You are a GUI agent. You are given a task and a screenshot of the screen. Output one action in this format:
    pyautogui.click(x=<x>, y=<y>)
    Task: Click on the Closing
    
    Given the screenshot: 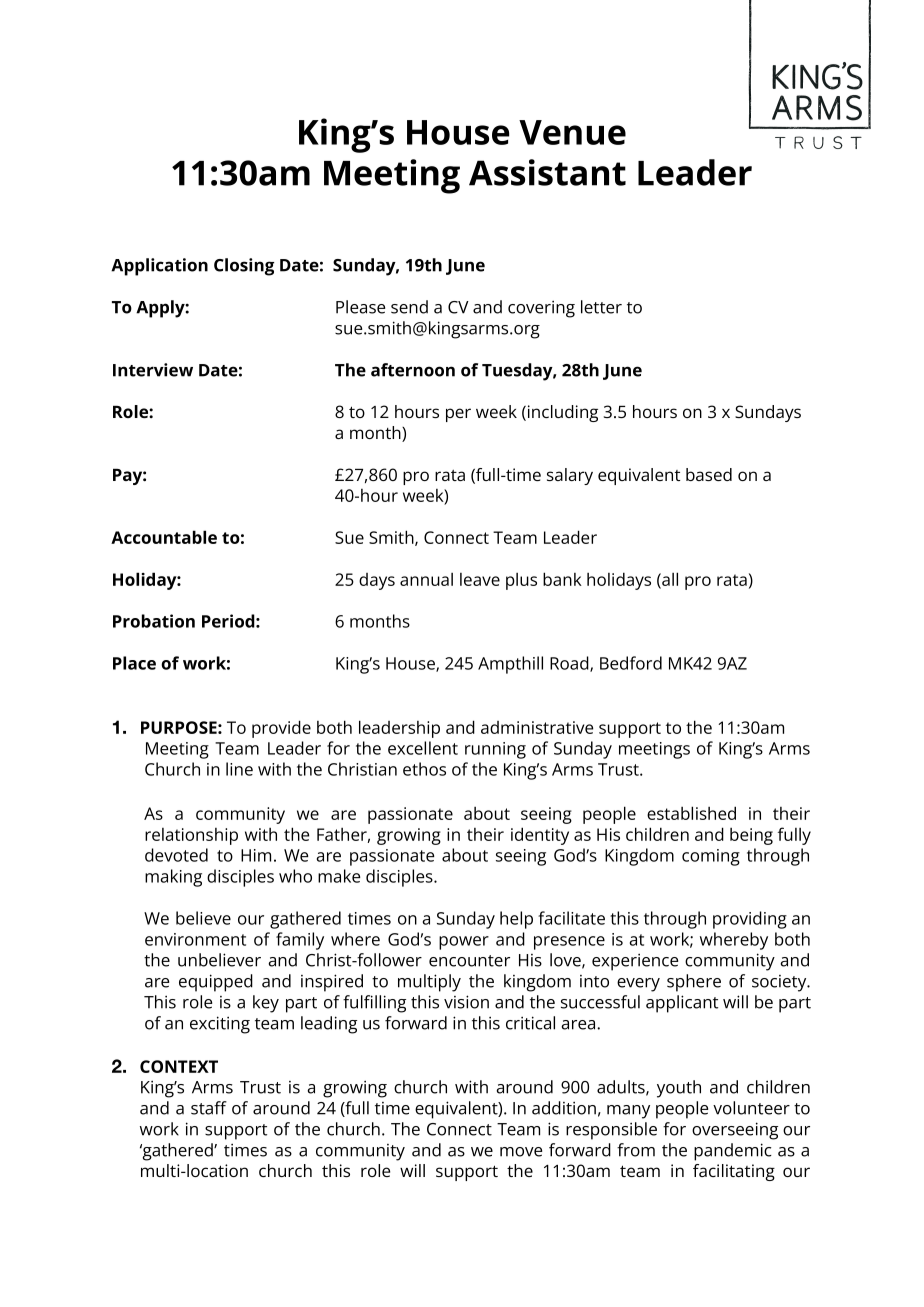 What is the action you would take?
    pyautogui.click(x=244, y=267)
